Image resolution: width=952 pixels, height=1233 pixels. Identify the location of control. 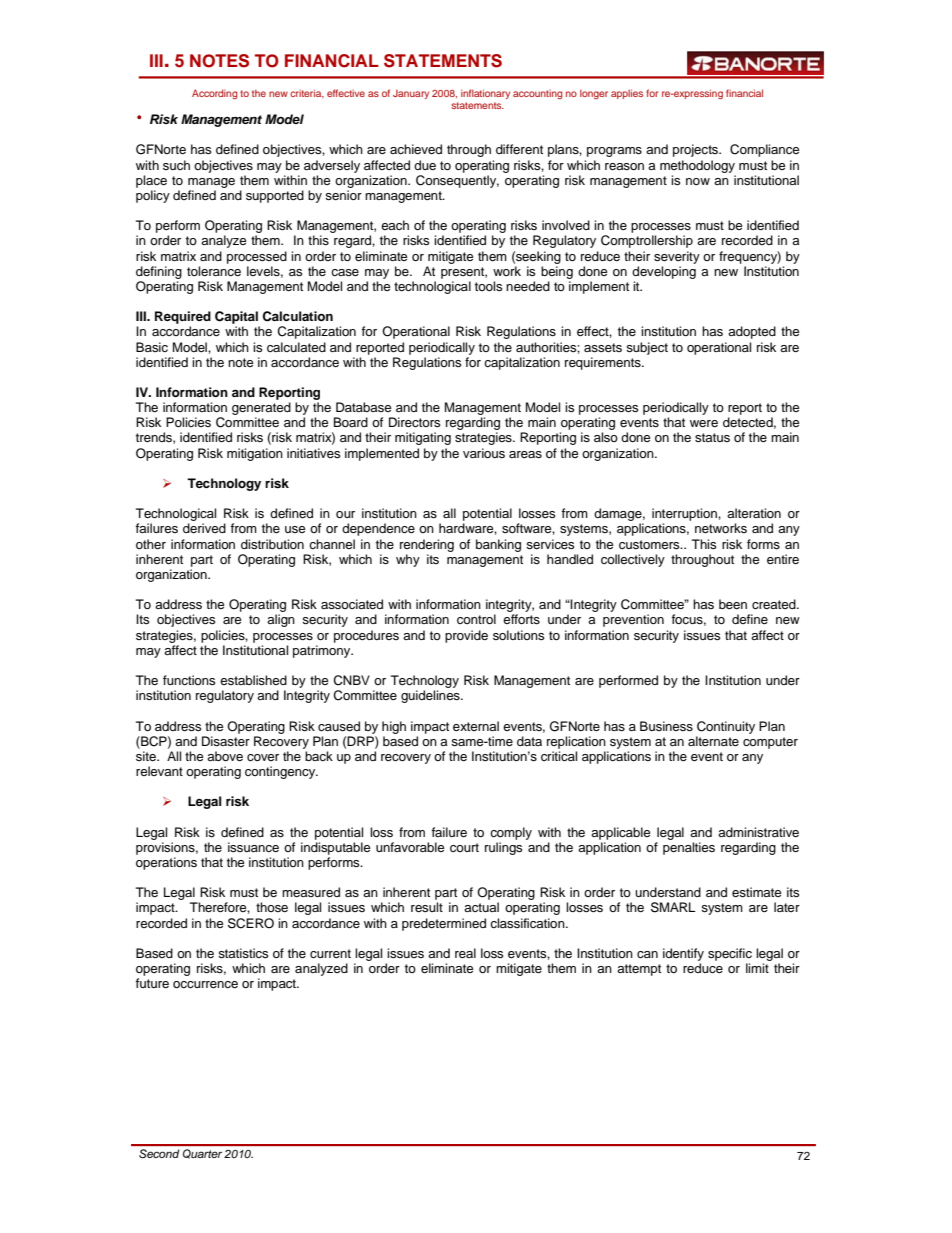
(476, 619).
